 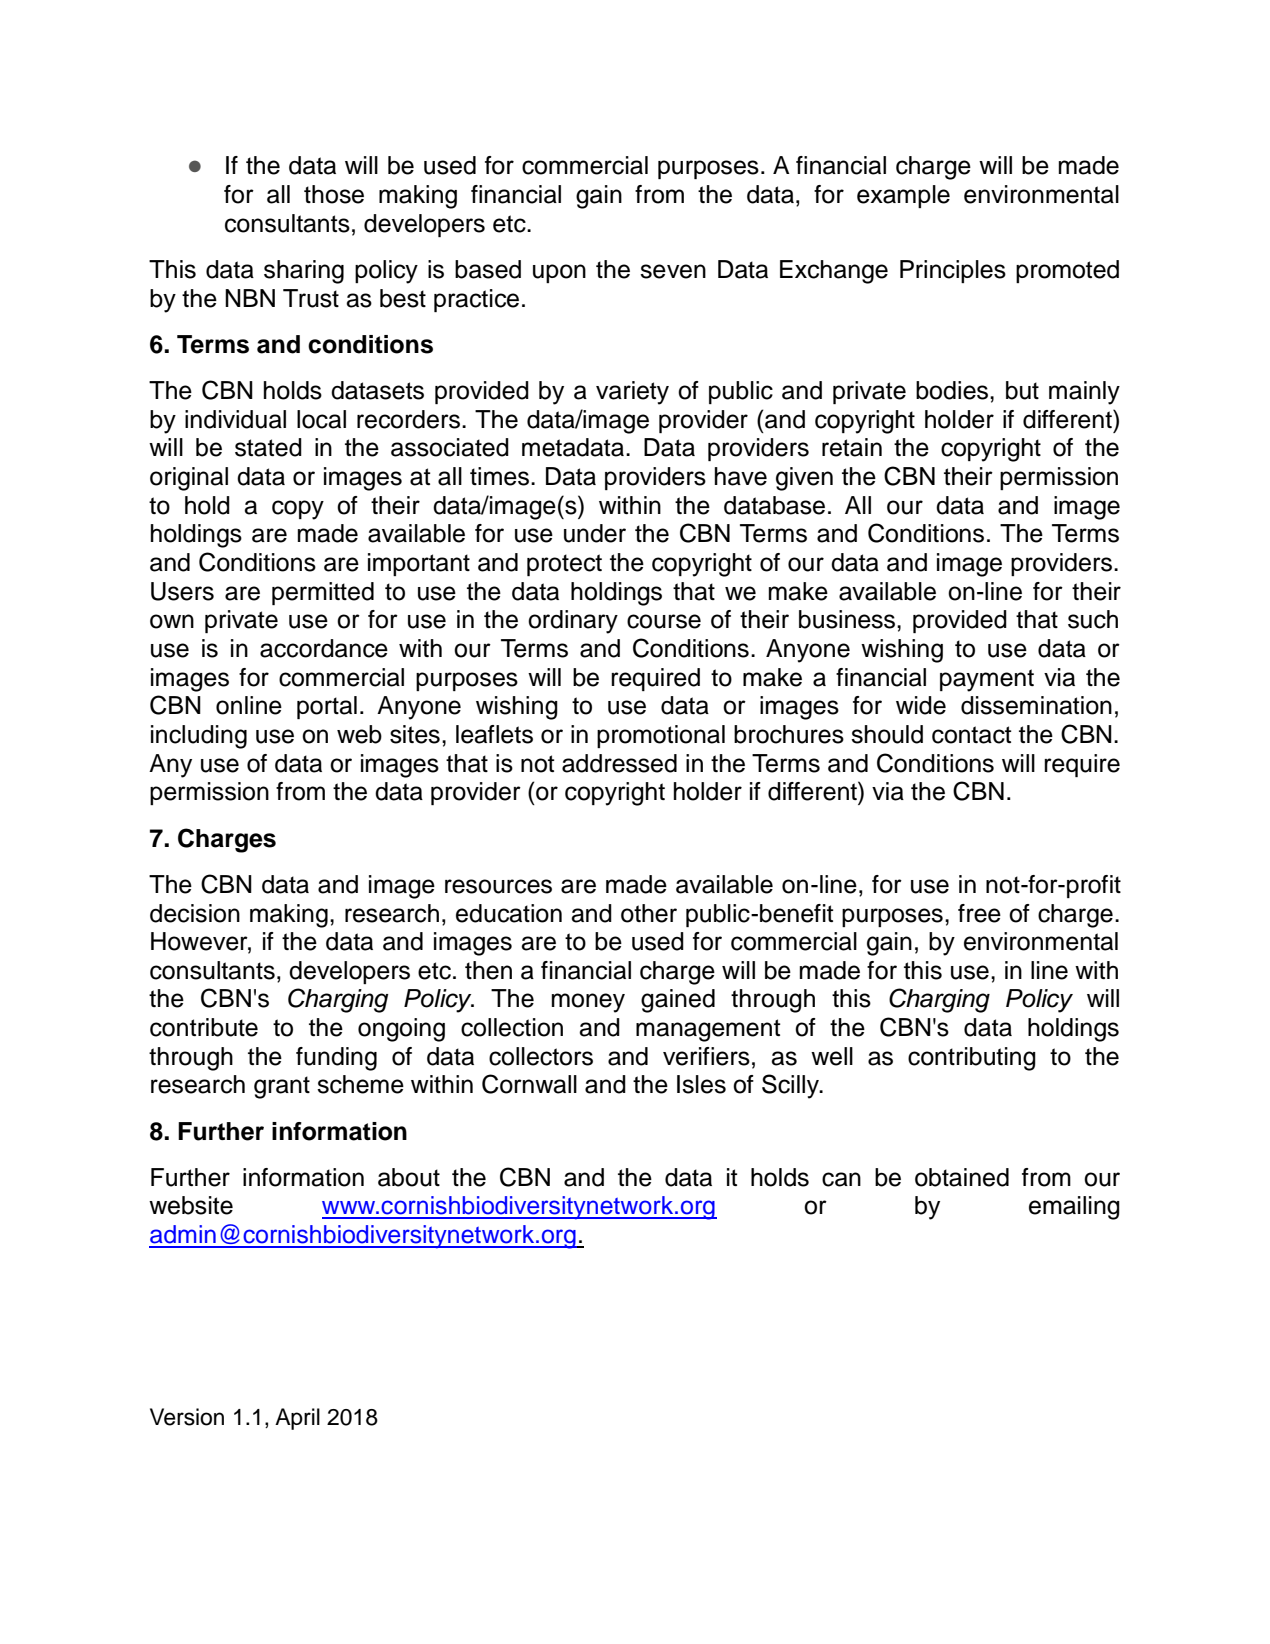 What do you see at coordinates (619, 763) in the image?
I see `addressed` at bounding box center [619, 763].
